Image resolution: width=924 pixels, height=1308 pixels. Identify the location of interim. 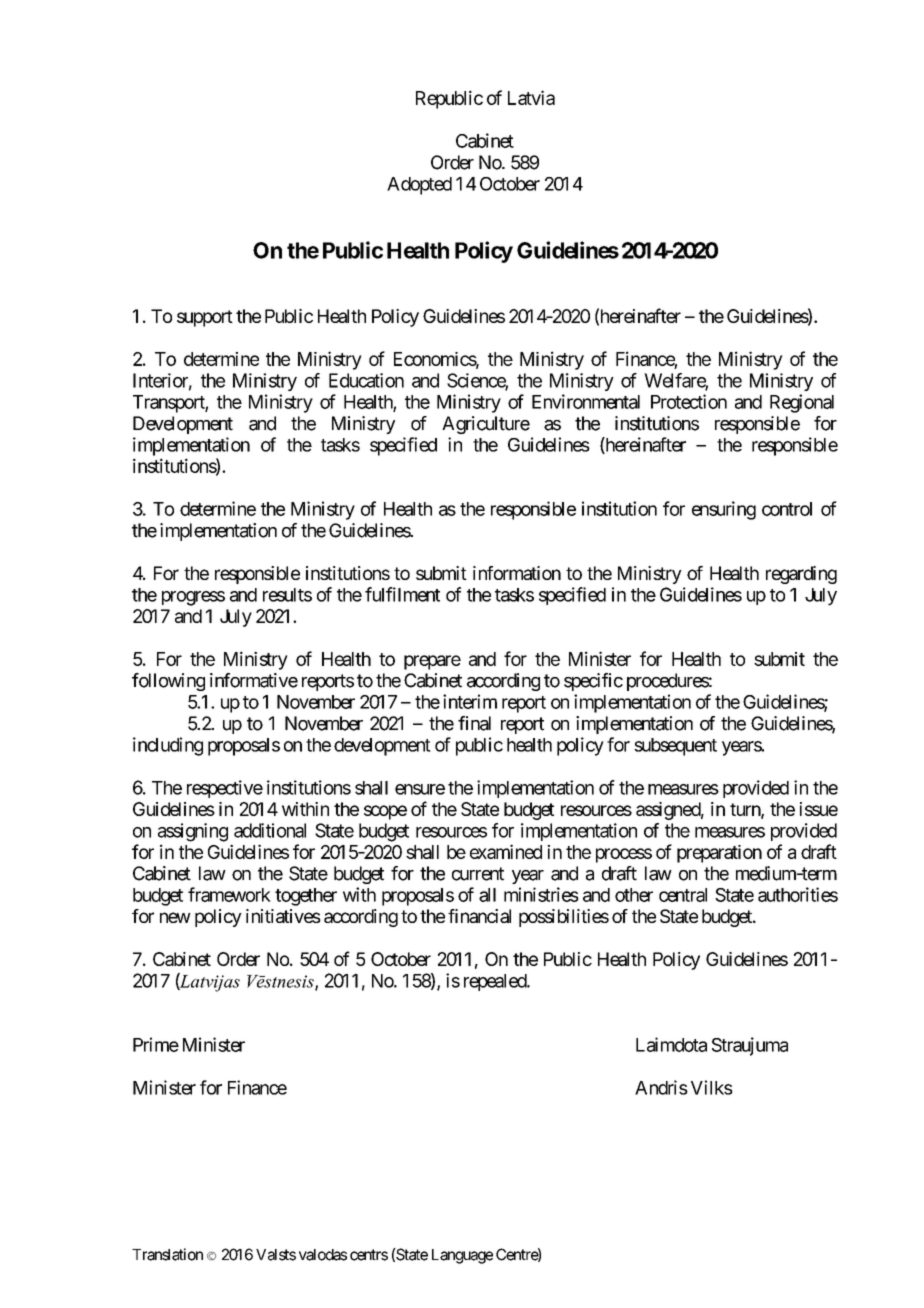
(470, 701).
